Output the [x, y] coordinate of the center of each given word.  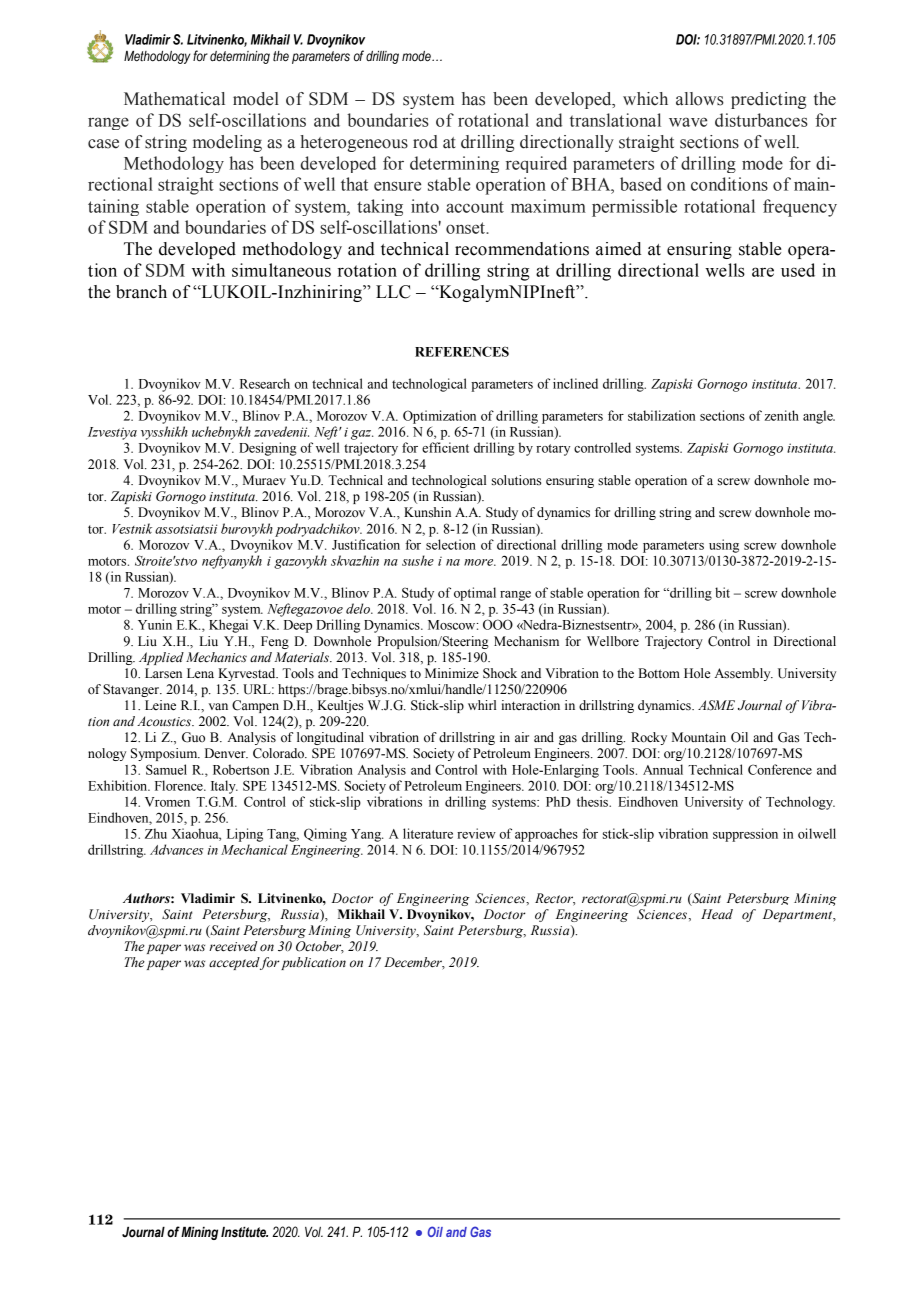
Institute [244, 1232]
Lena [200, 673]
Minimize [452, 673]
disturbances [761, 120]
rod [425, 142]
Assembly [744, 674]
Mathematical [174, 99]
